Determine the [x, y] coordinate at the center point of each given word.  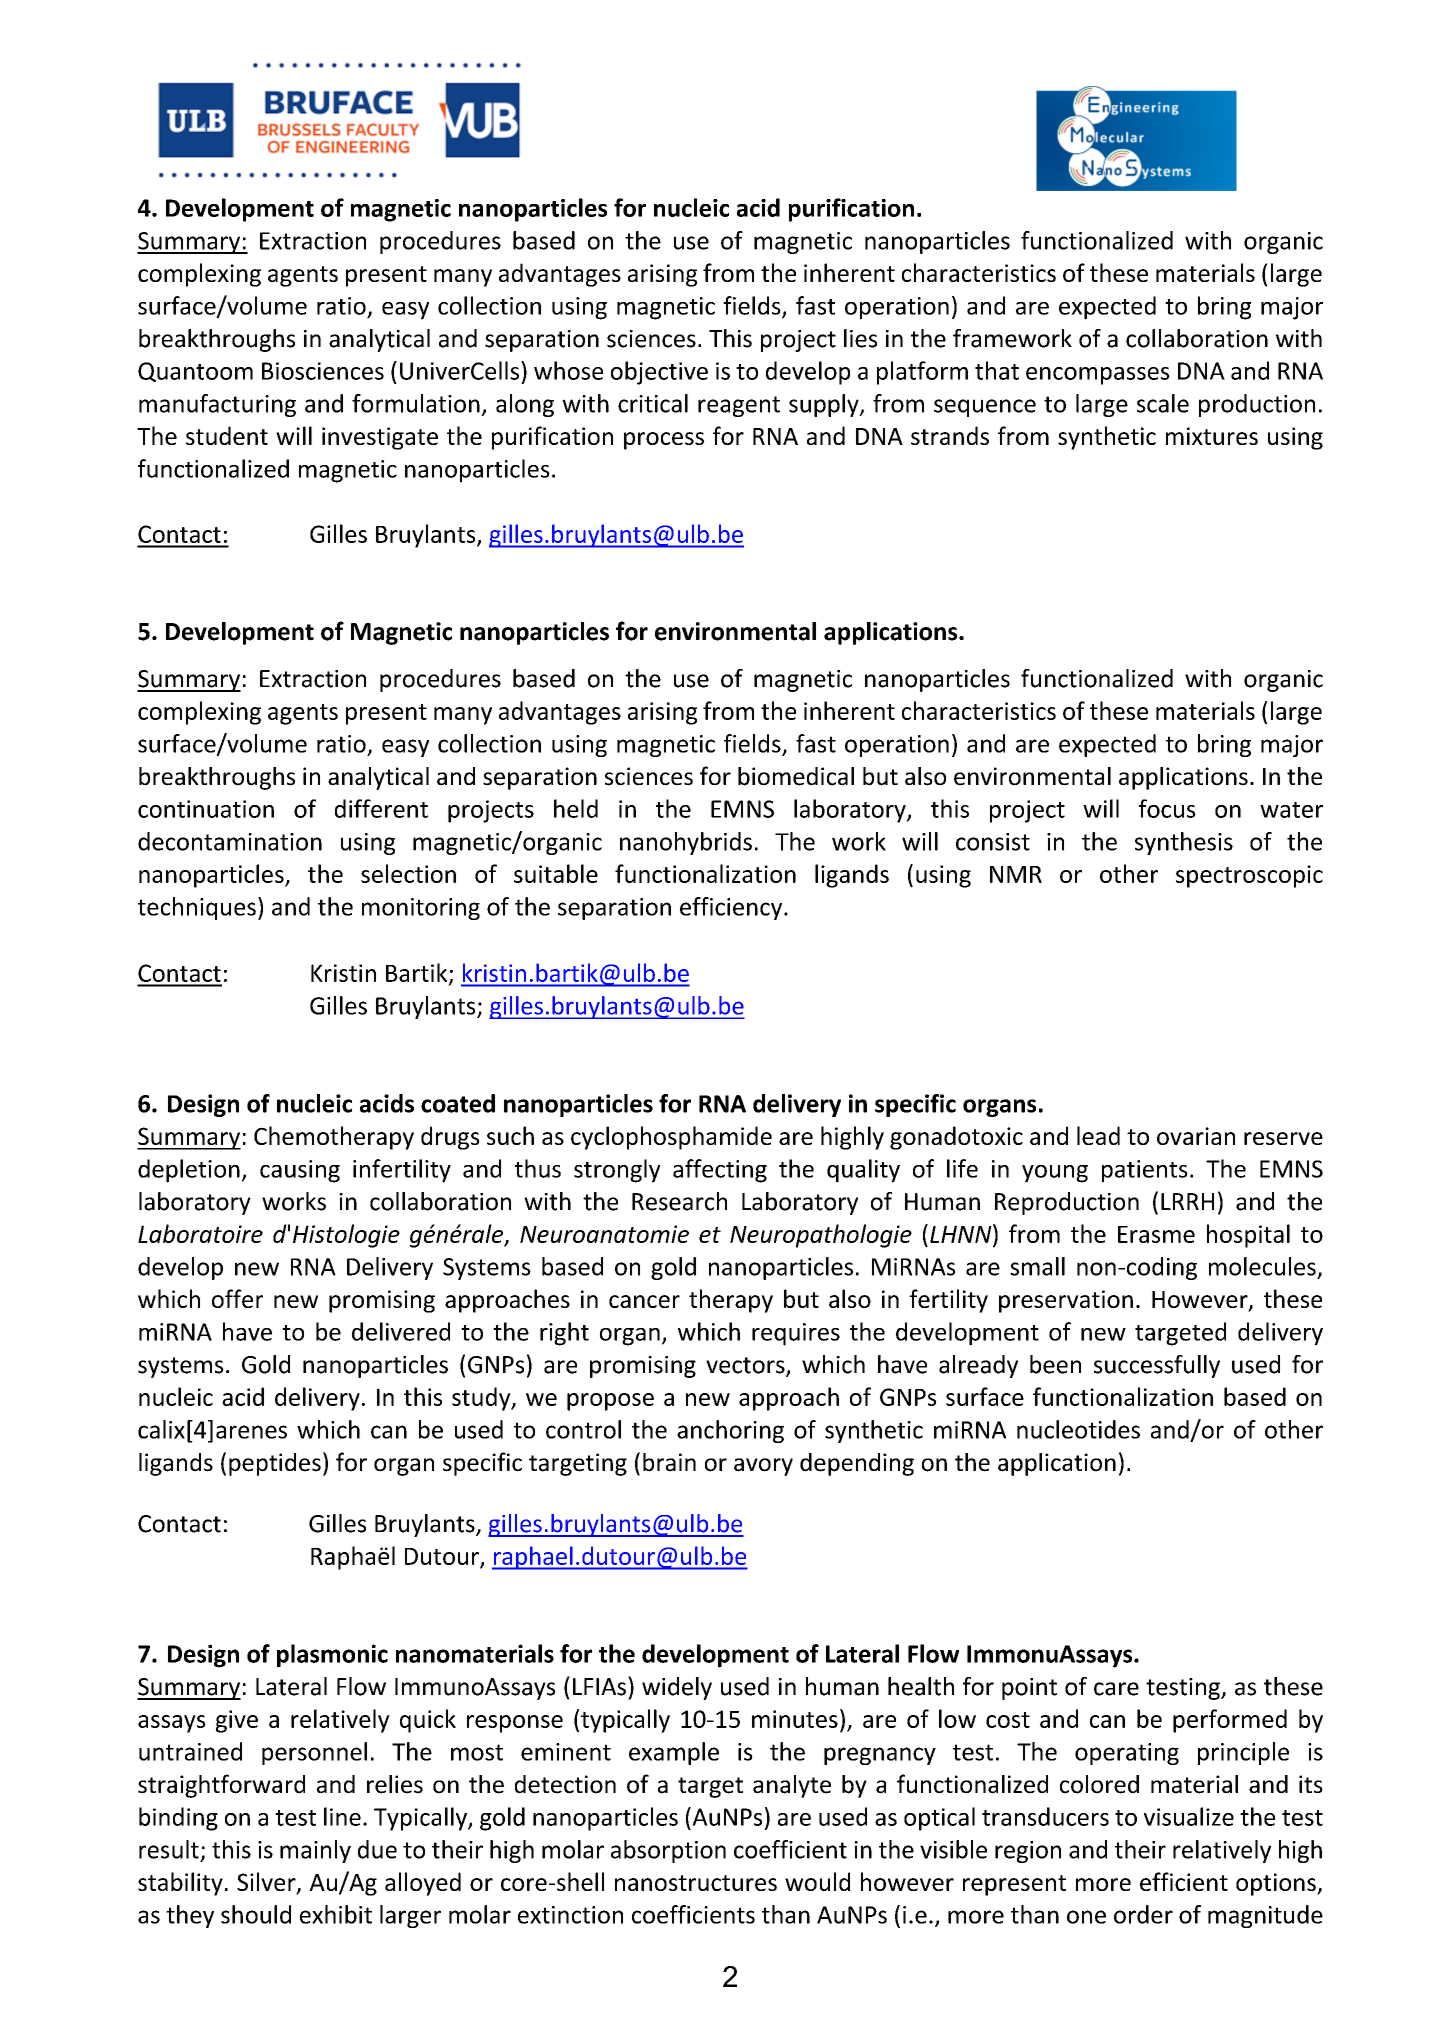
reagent [739, 406]
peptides [275, 1464]
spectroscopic [1249, 876]
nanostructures [696, 1883]
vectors [746, 1366]
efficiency [732, 908]
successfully [1157, 1366]
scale [1163, 403]
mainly [315, 1851]
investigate [380, 438]
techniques [197, 908]
